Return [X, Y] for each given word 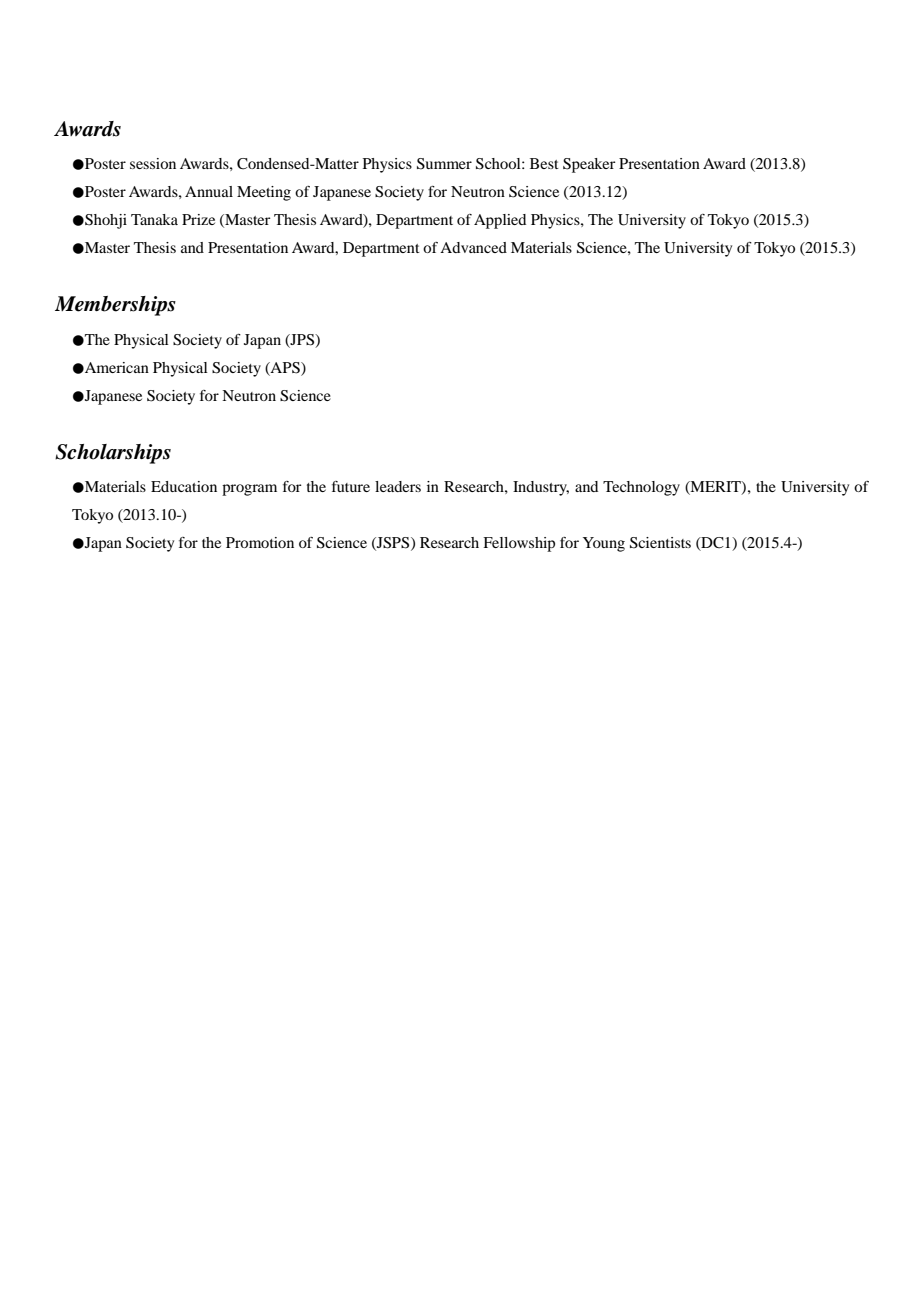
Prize [198, 219]
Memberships [115, 306]
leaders [398, 486]
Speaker [589, 165]
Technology [641, 488]
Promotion [260, 542]
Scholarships [113, 454]
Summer [444, 164]
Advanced [473, 247]
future [351, 486]
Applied [500, 221]
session [153, 163]
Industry [541, 488]
